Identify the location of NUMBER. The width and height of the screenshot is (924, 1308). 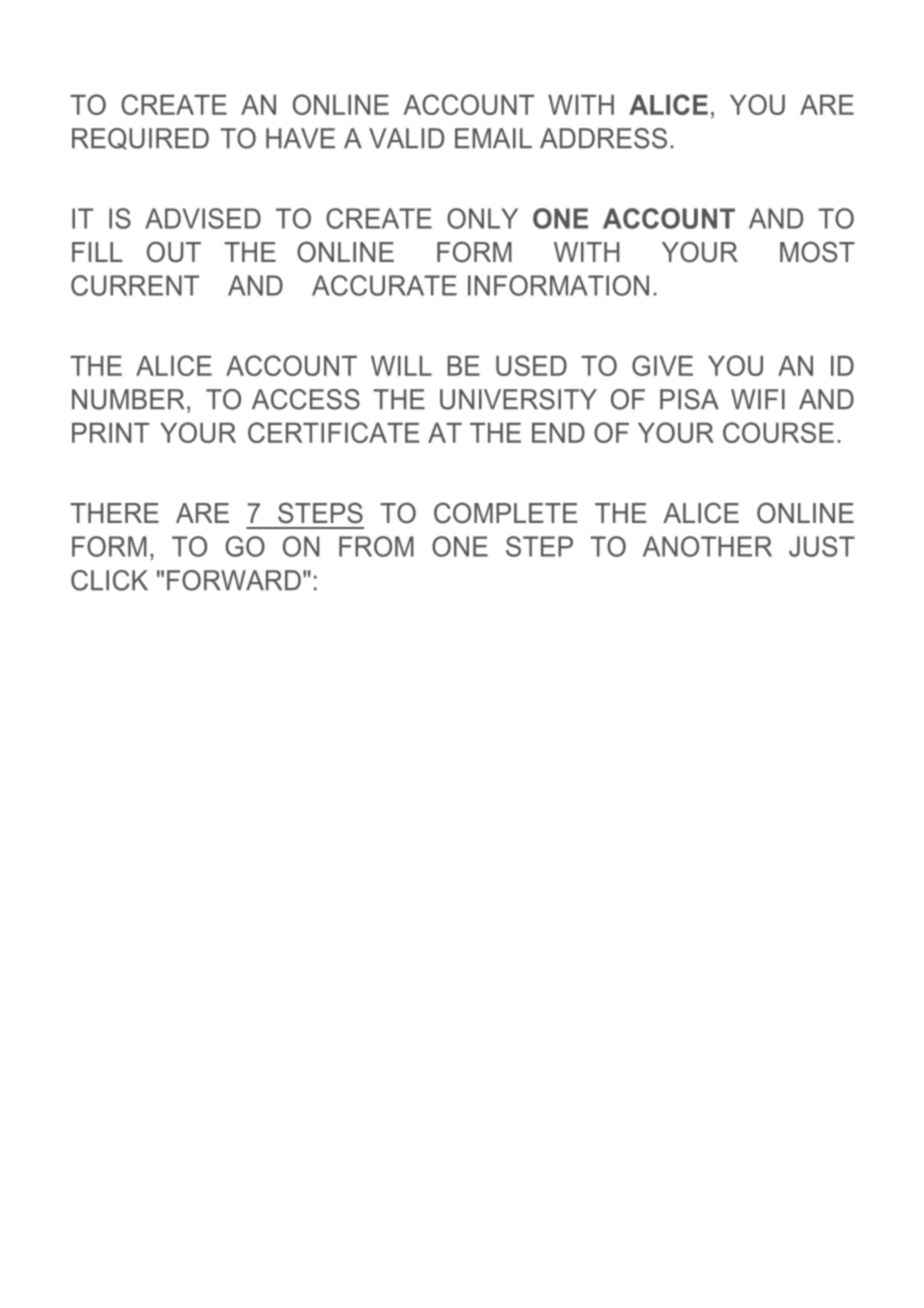
(128, 399).
